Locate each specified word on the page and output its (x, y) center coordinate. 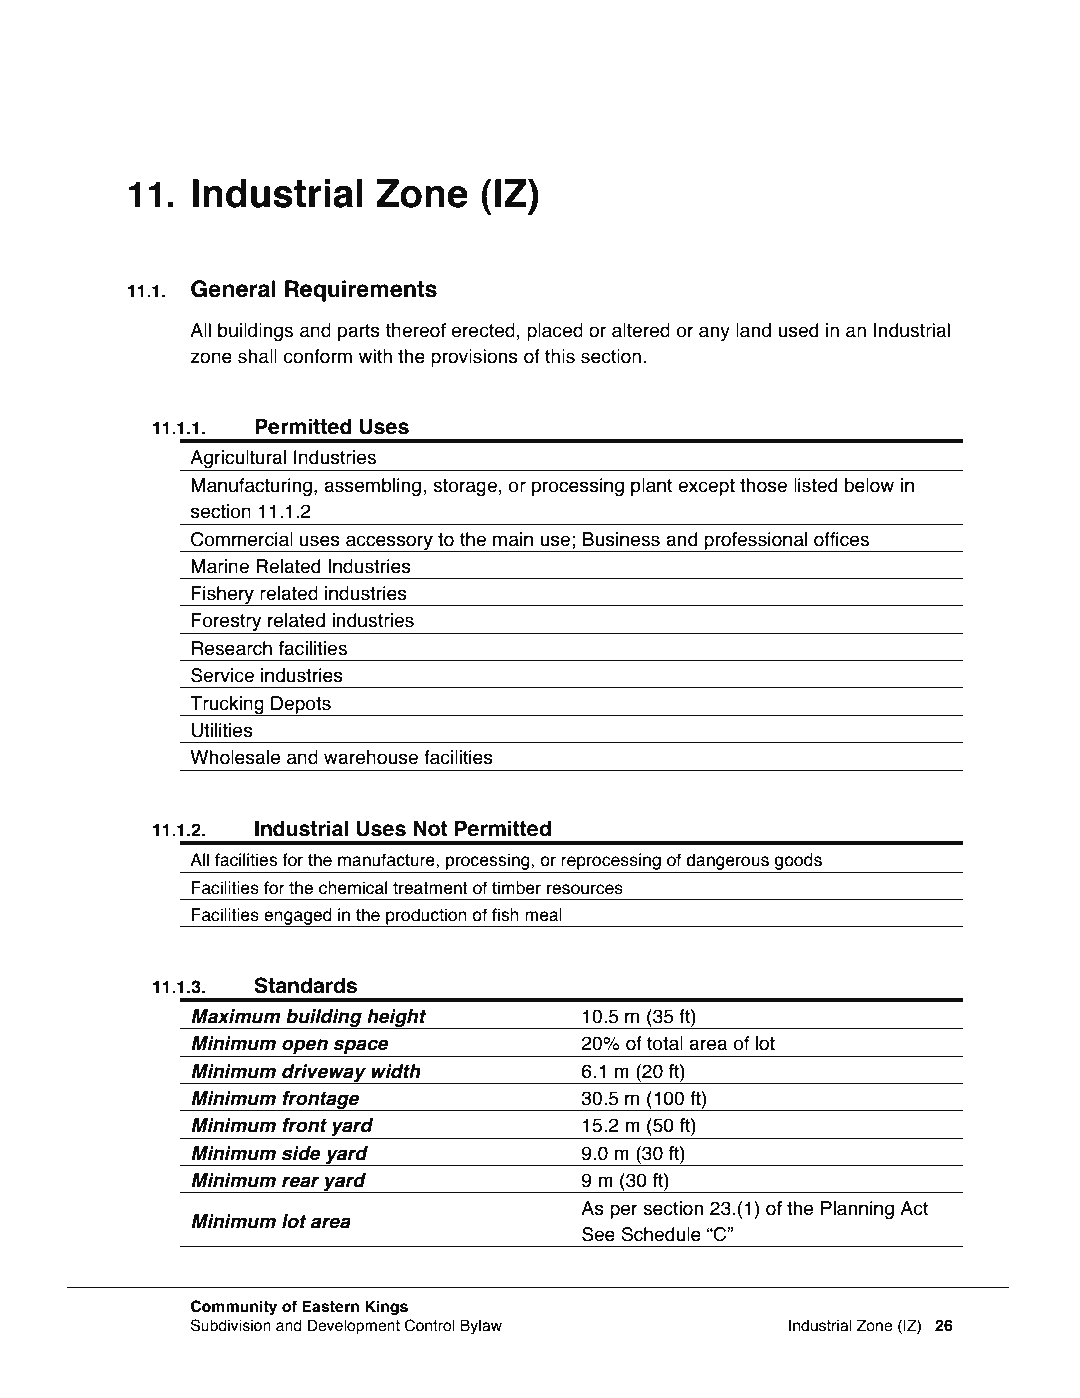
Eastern (330, 1306)
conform (317, 356)
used (798, 330)
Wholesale (235, 757)
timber (516, 888)
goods (798, 863)
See (598, 1234)
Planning (857, 1210)
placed (555, 332)
